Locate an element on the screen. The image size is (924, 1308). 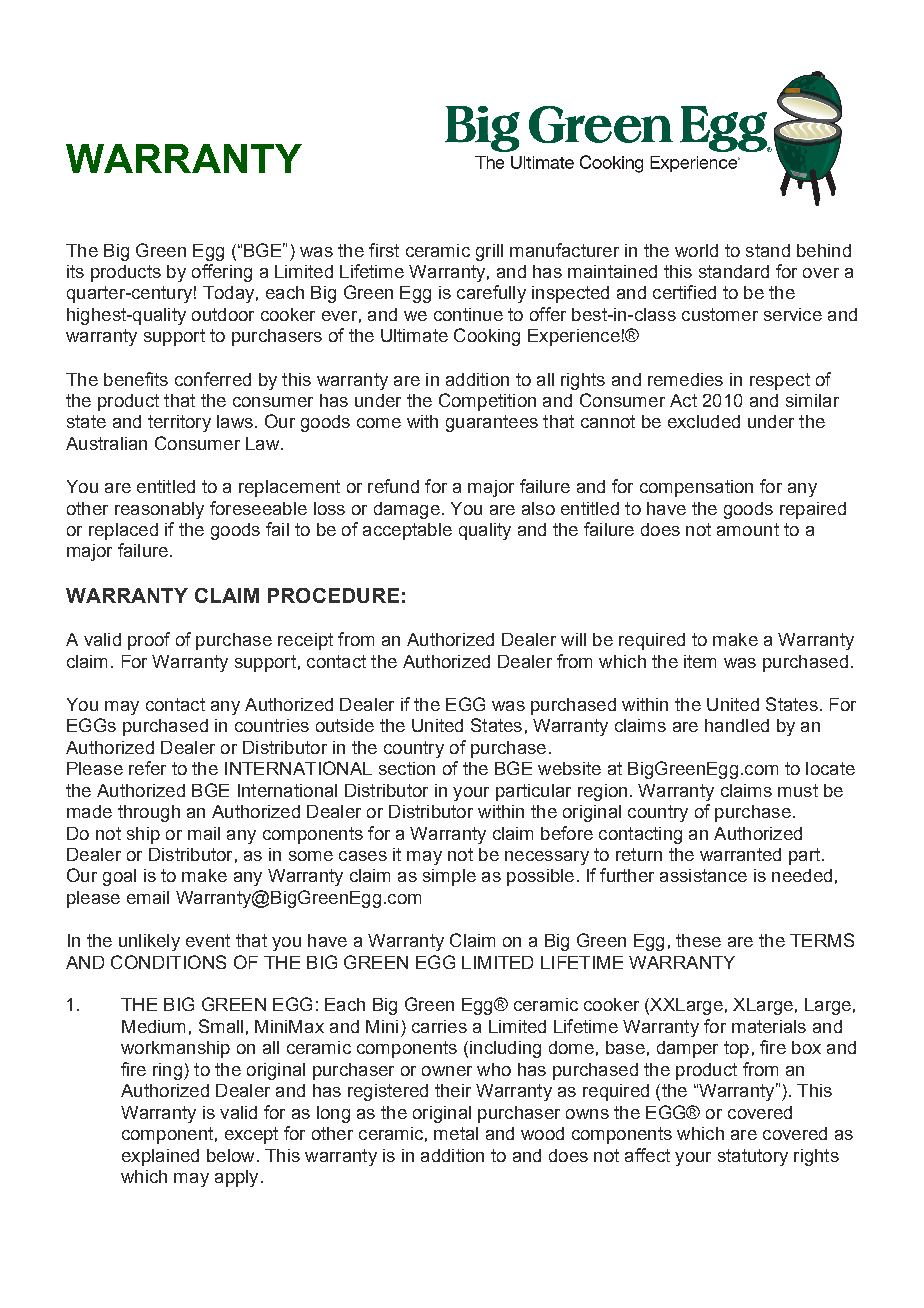
guarantees is located at coordinates (492, 423).
